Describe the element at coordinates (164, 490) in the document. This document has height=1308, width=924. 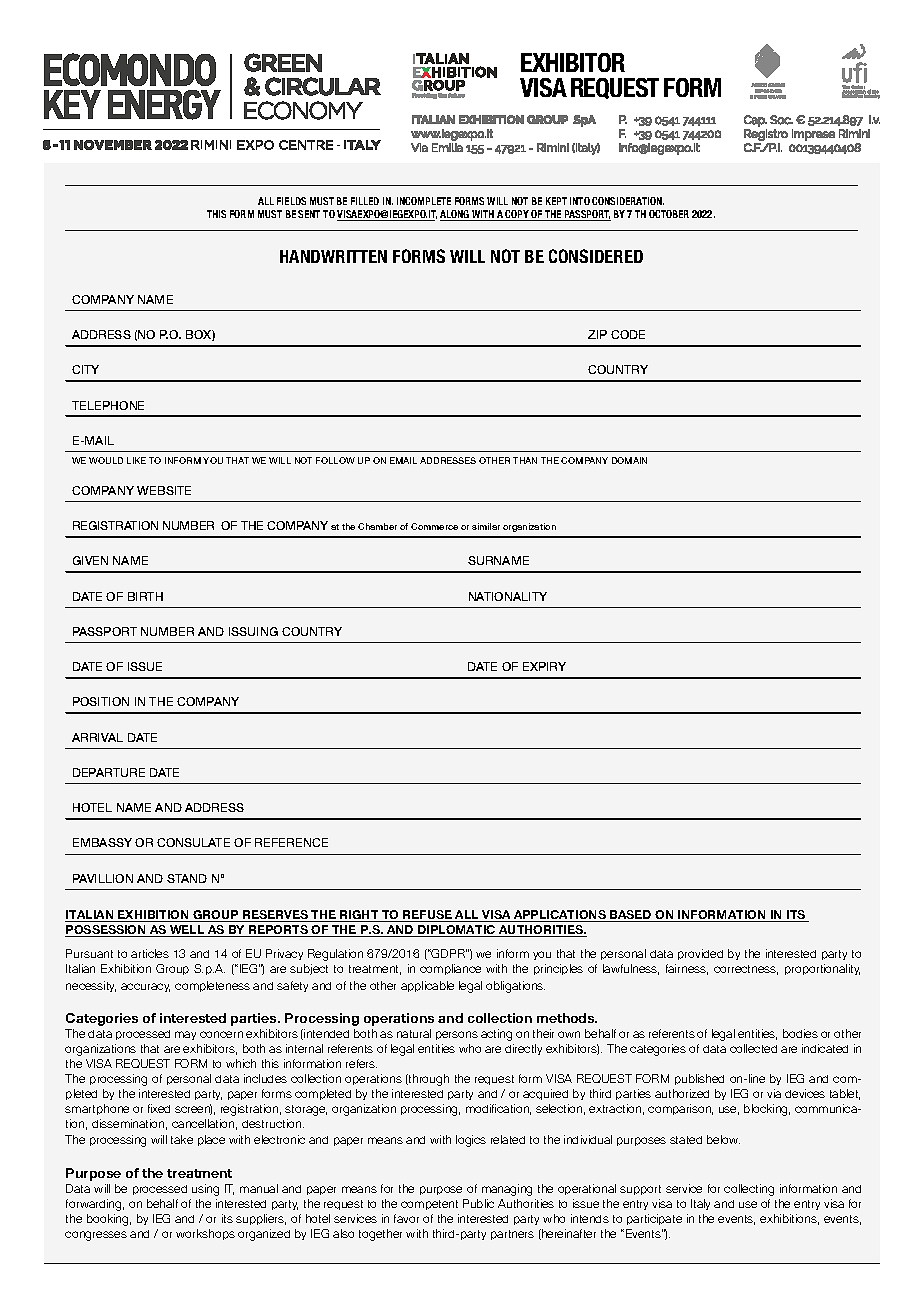
I see `WEBSITE` at that location.
